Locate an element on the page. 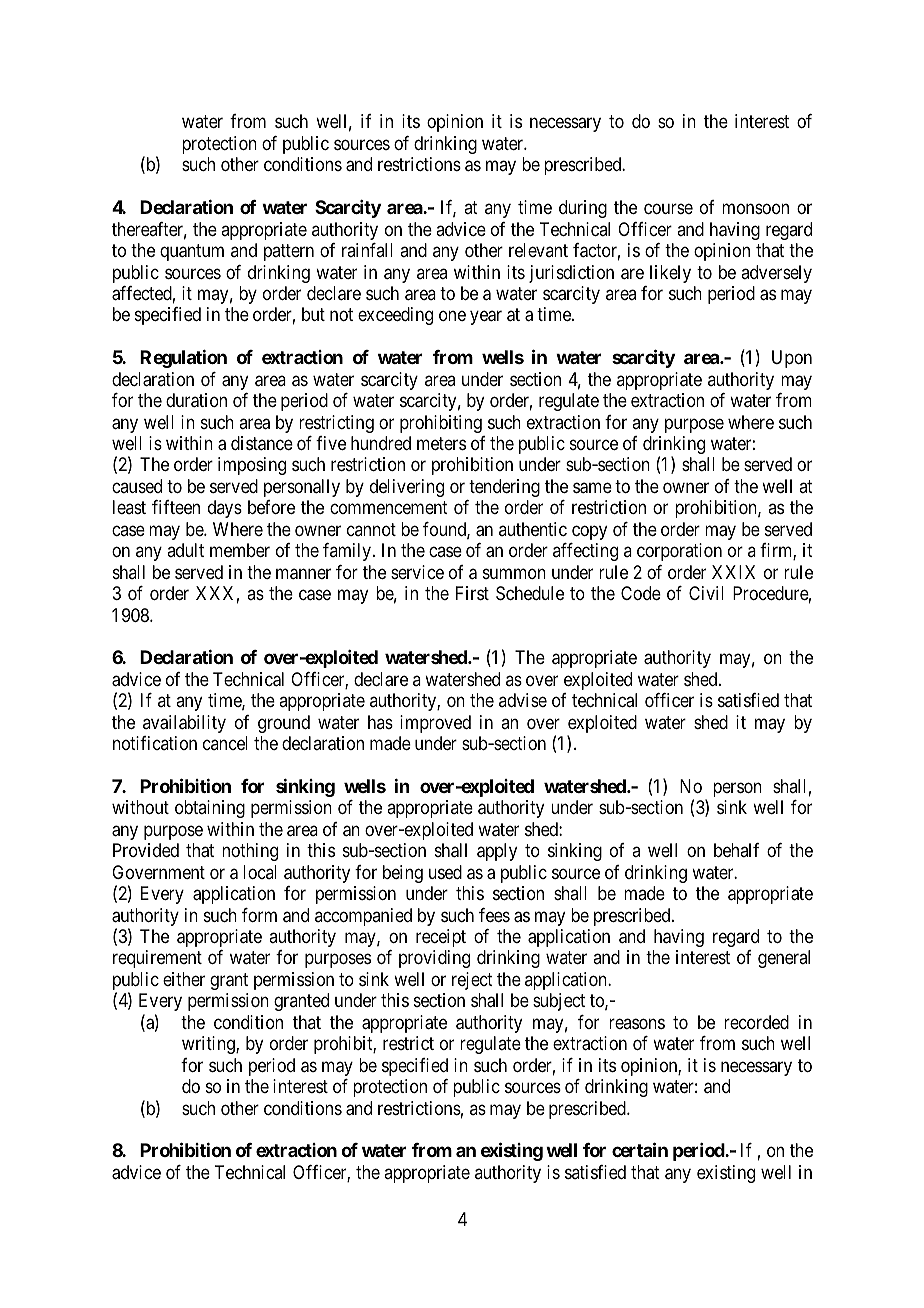  relevant is located at coordinates (538, 250).
